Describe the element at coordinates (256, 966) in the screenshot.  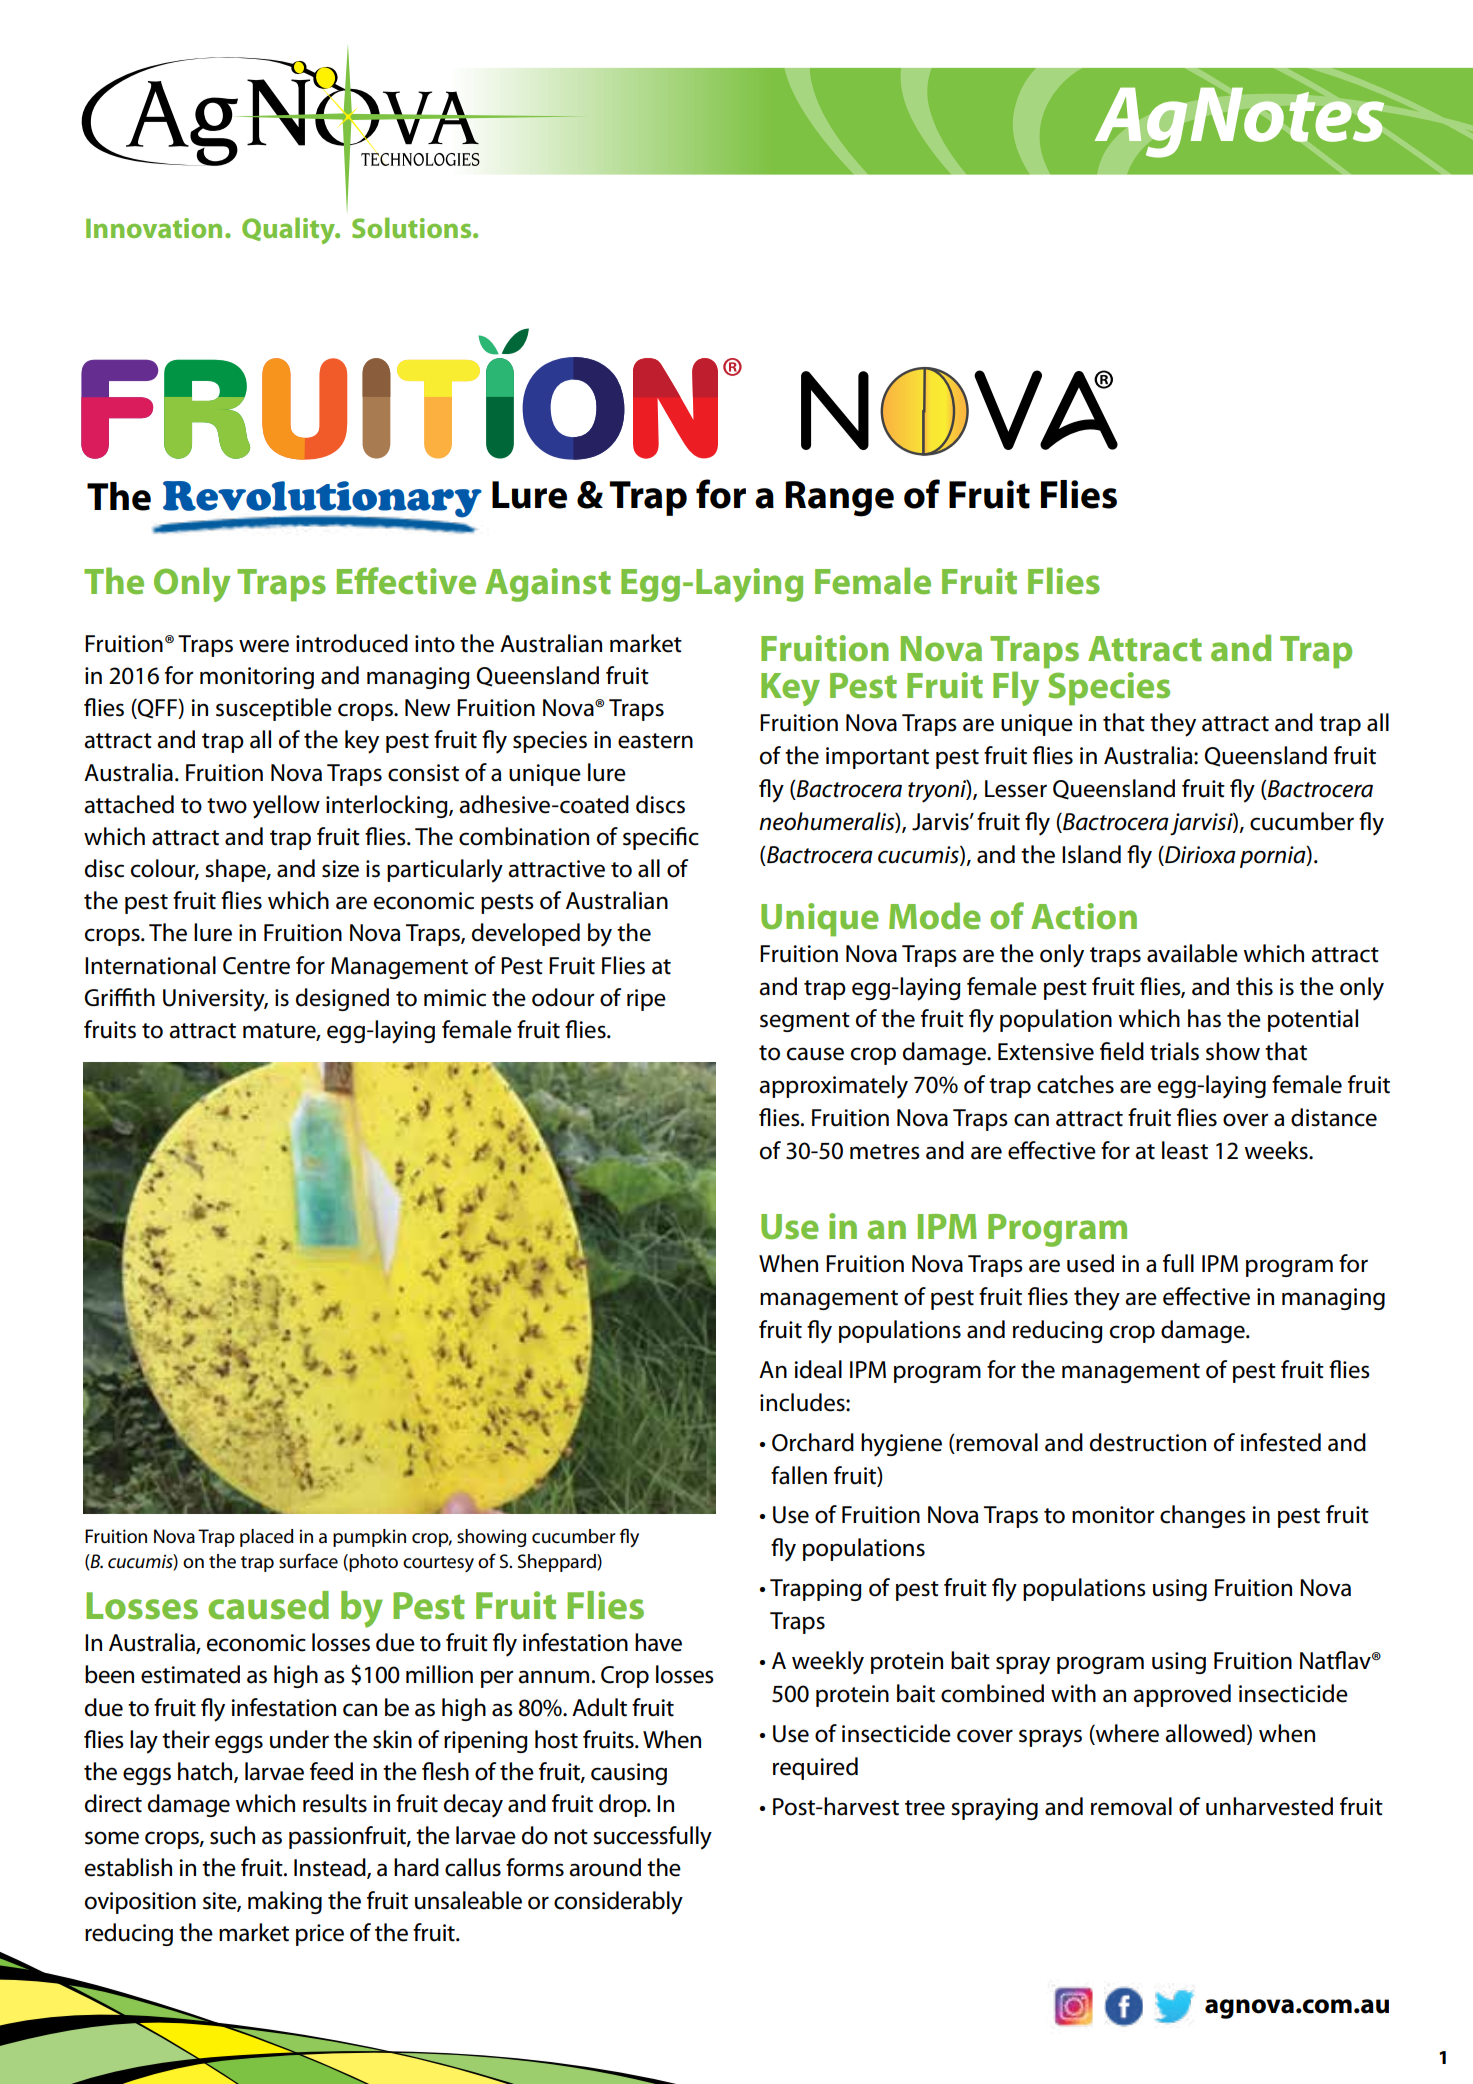
I see `Centre` at that location.
